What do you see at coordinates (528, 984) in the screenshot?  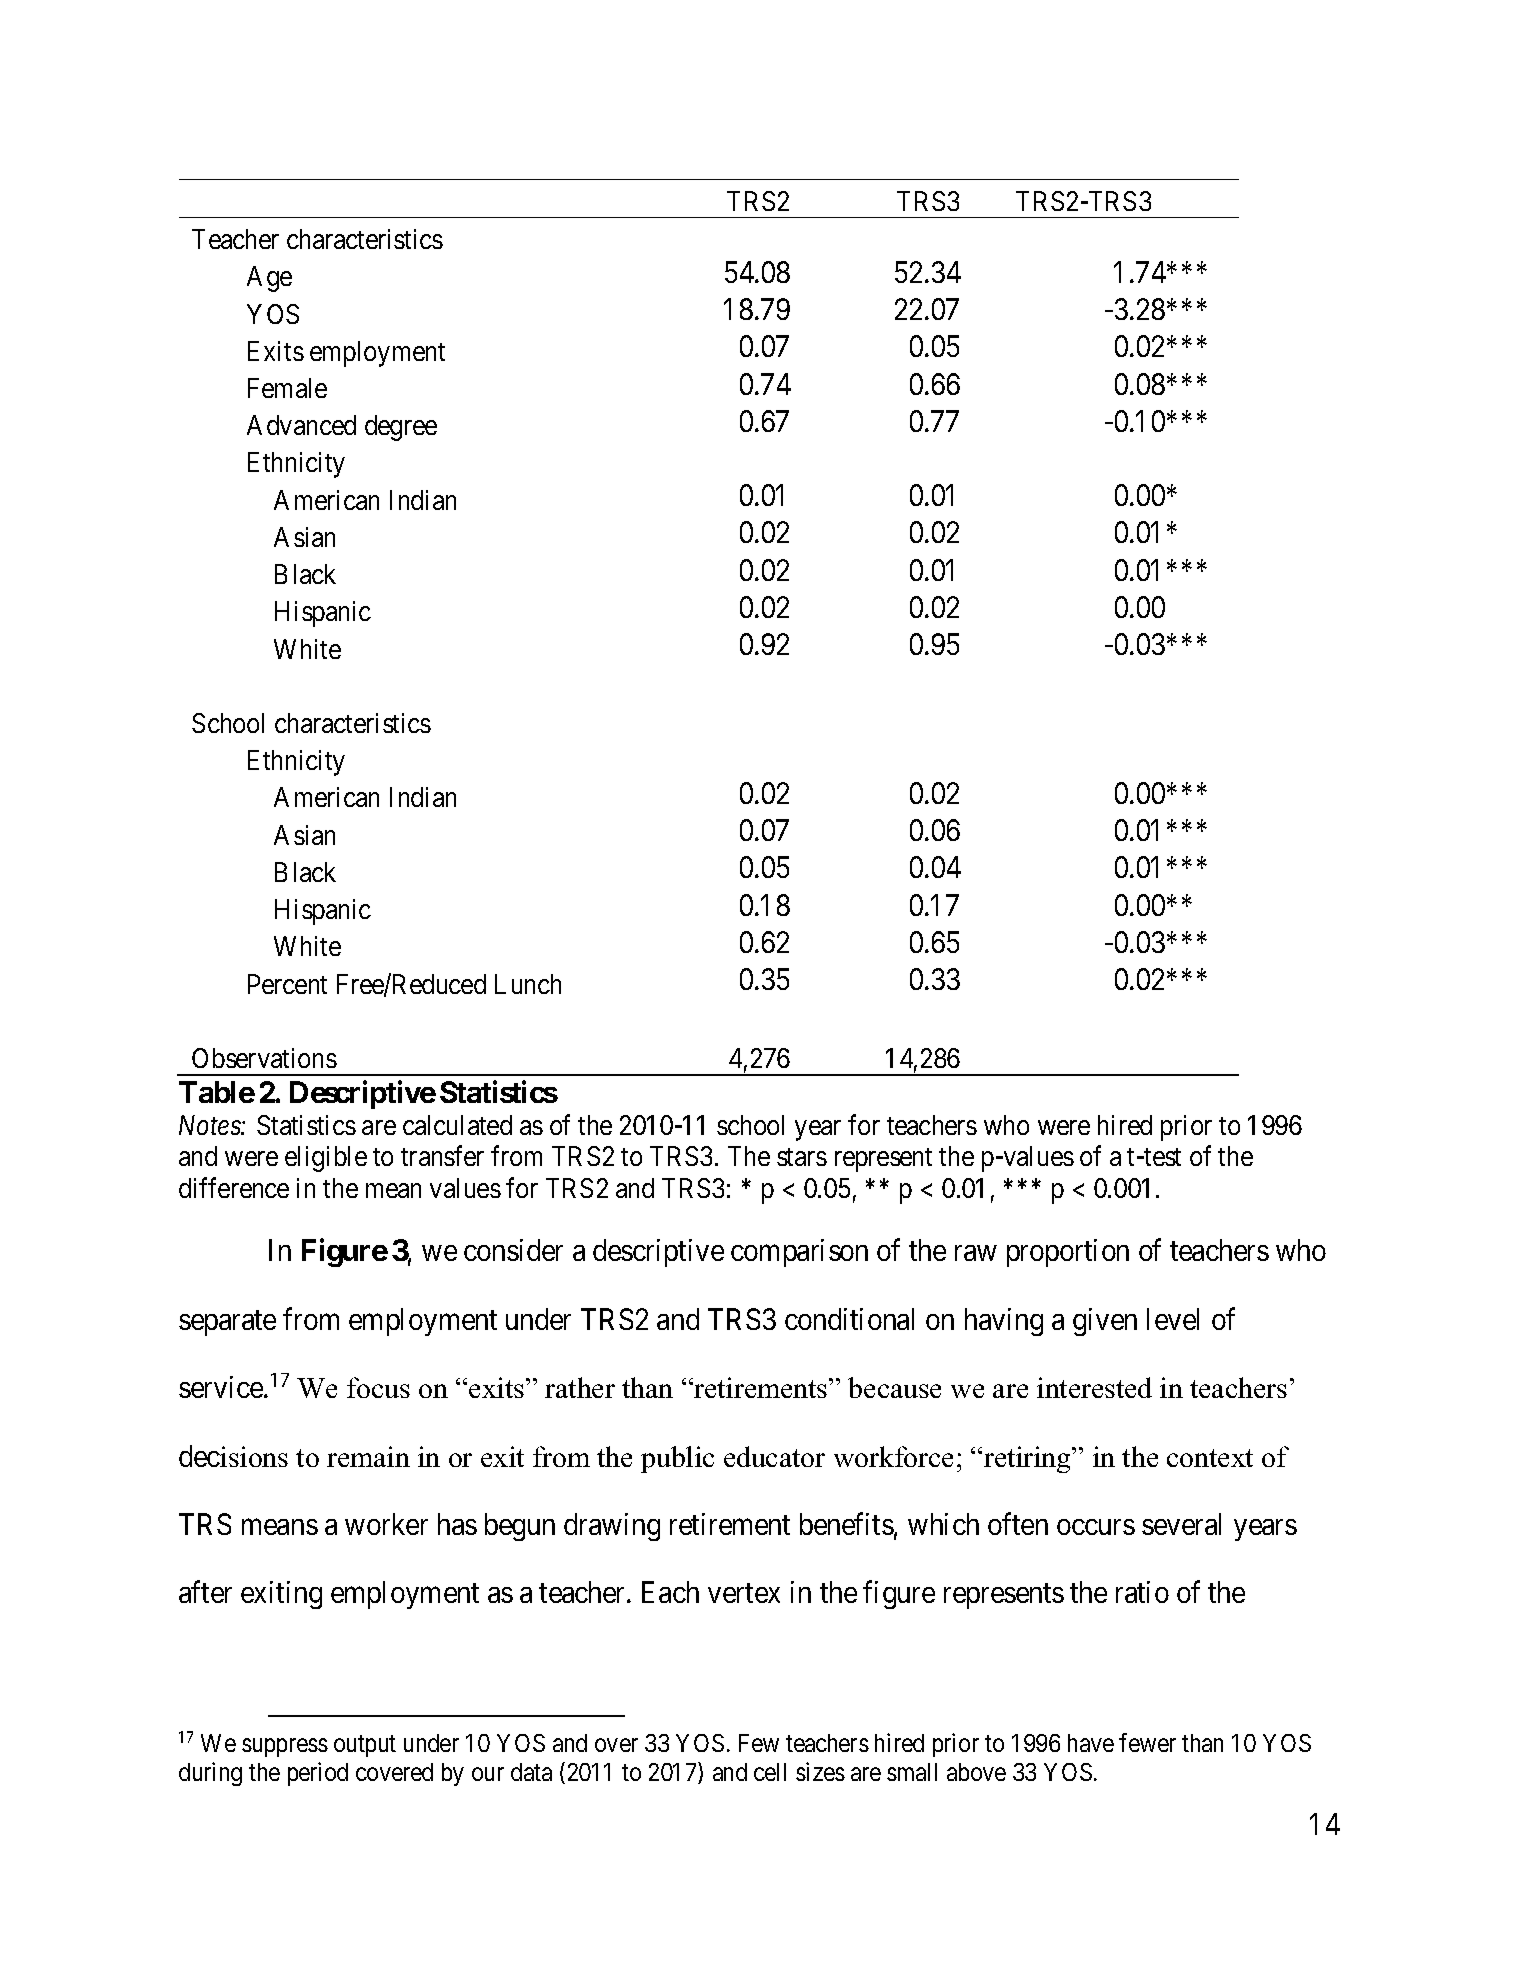 I see `Lunch` at bounding box center [528, 984].
